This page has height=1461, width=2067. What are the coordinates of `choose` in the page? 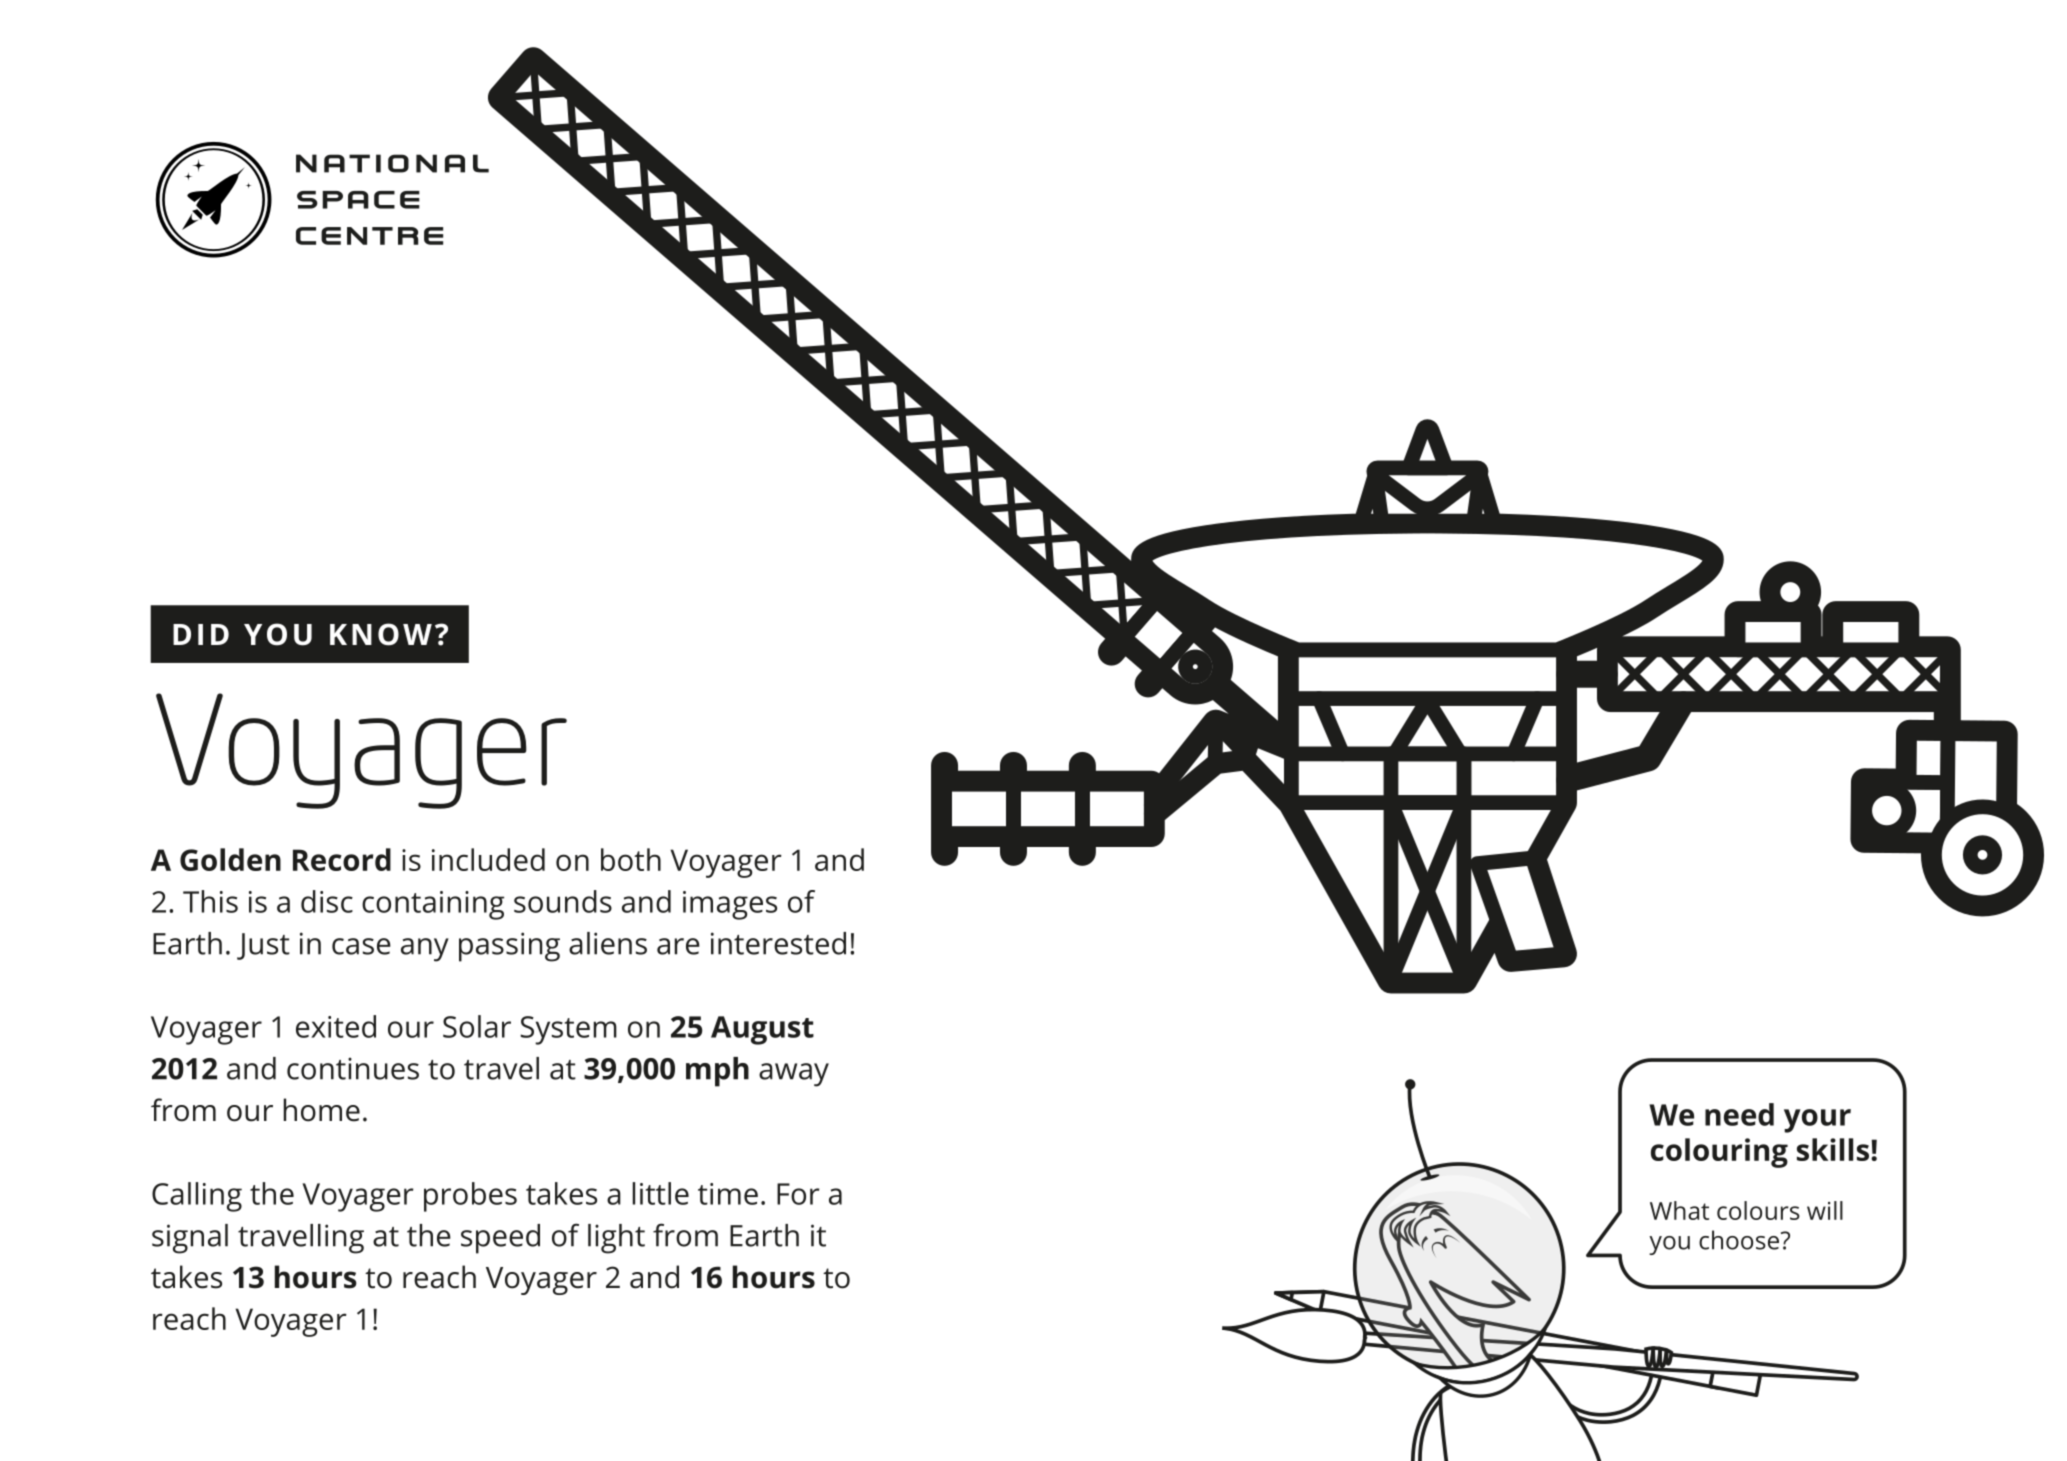 It's located at (1739, 1240).
